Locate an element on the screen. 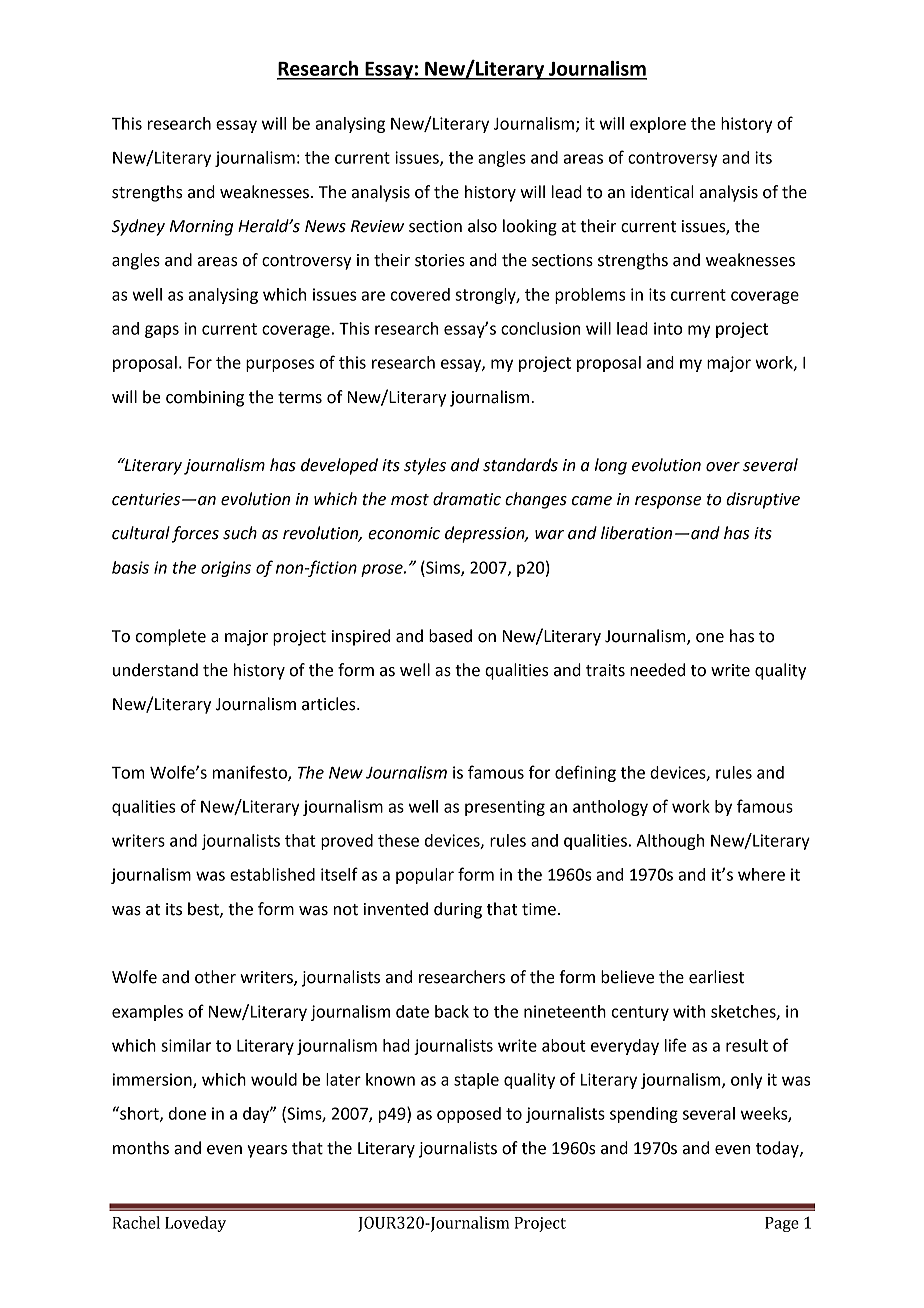 The height and width of the screenshot is (1308, 924). best is located at coordinates (204, 909).
